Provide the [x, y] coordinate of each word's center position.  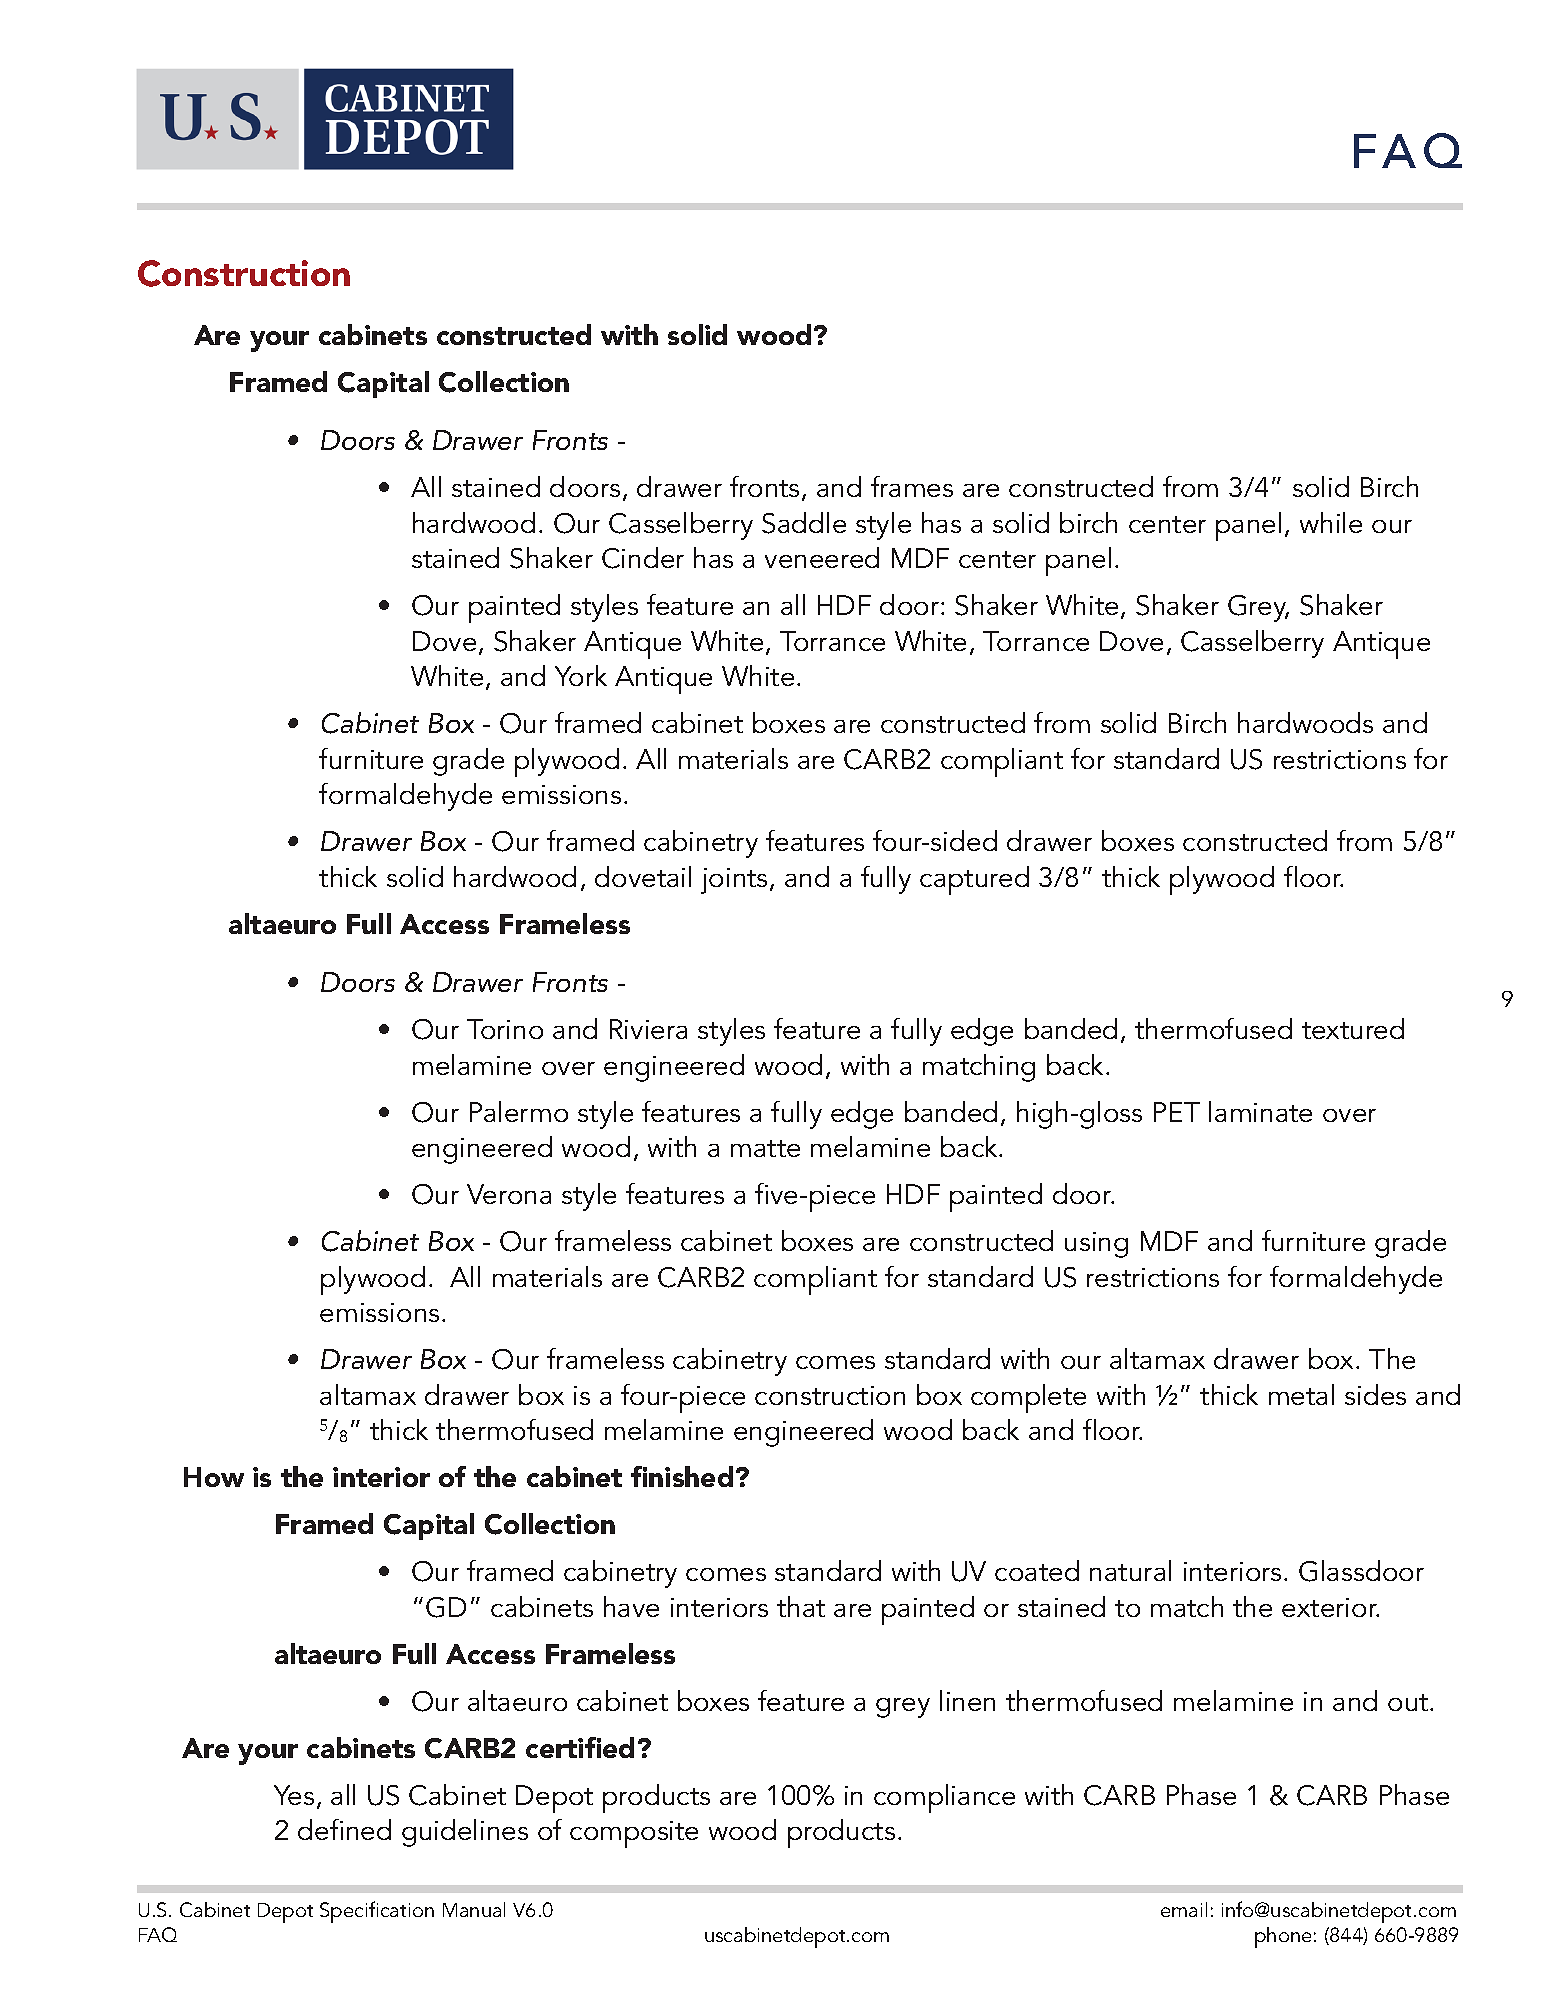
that [801, 1606]
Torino [505, 1029]
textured [1353, 1028]
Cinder [643, 558]
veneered [822, 557]
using [1096, 1245]
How [214, 1477]
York [581, 675]
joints [734, 881]
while [1331, 522]
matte [765, 1148]
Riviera [648, 1029]
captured [974, 880]
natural [1130, 1570]
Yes [294, 1795]
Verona [509, 1194]
